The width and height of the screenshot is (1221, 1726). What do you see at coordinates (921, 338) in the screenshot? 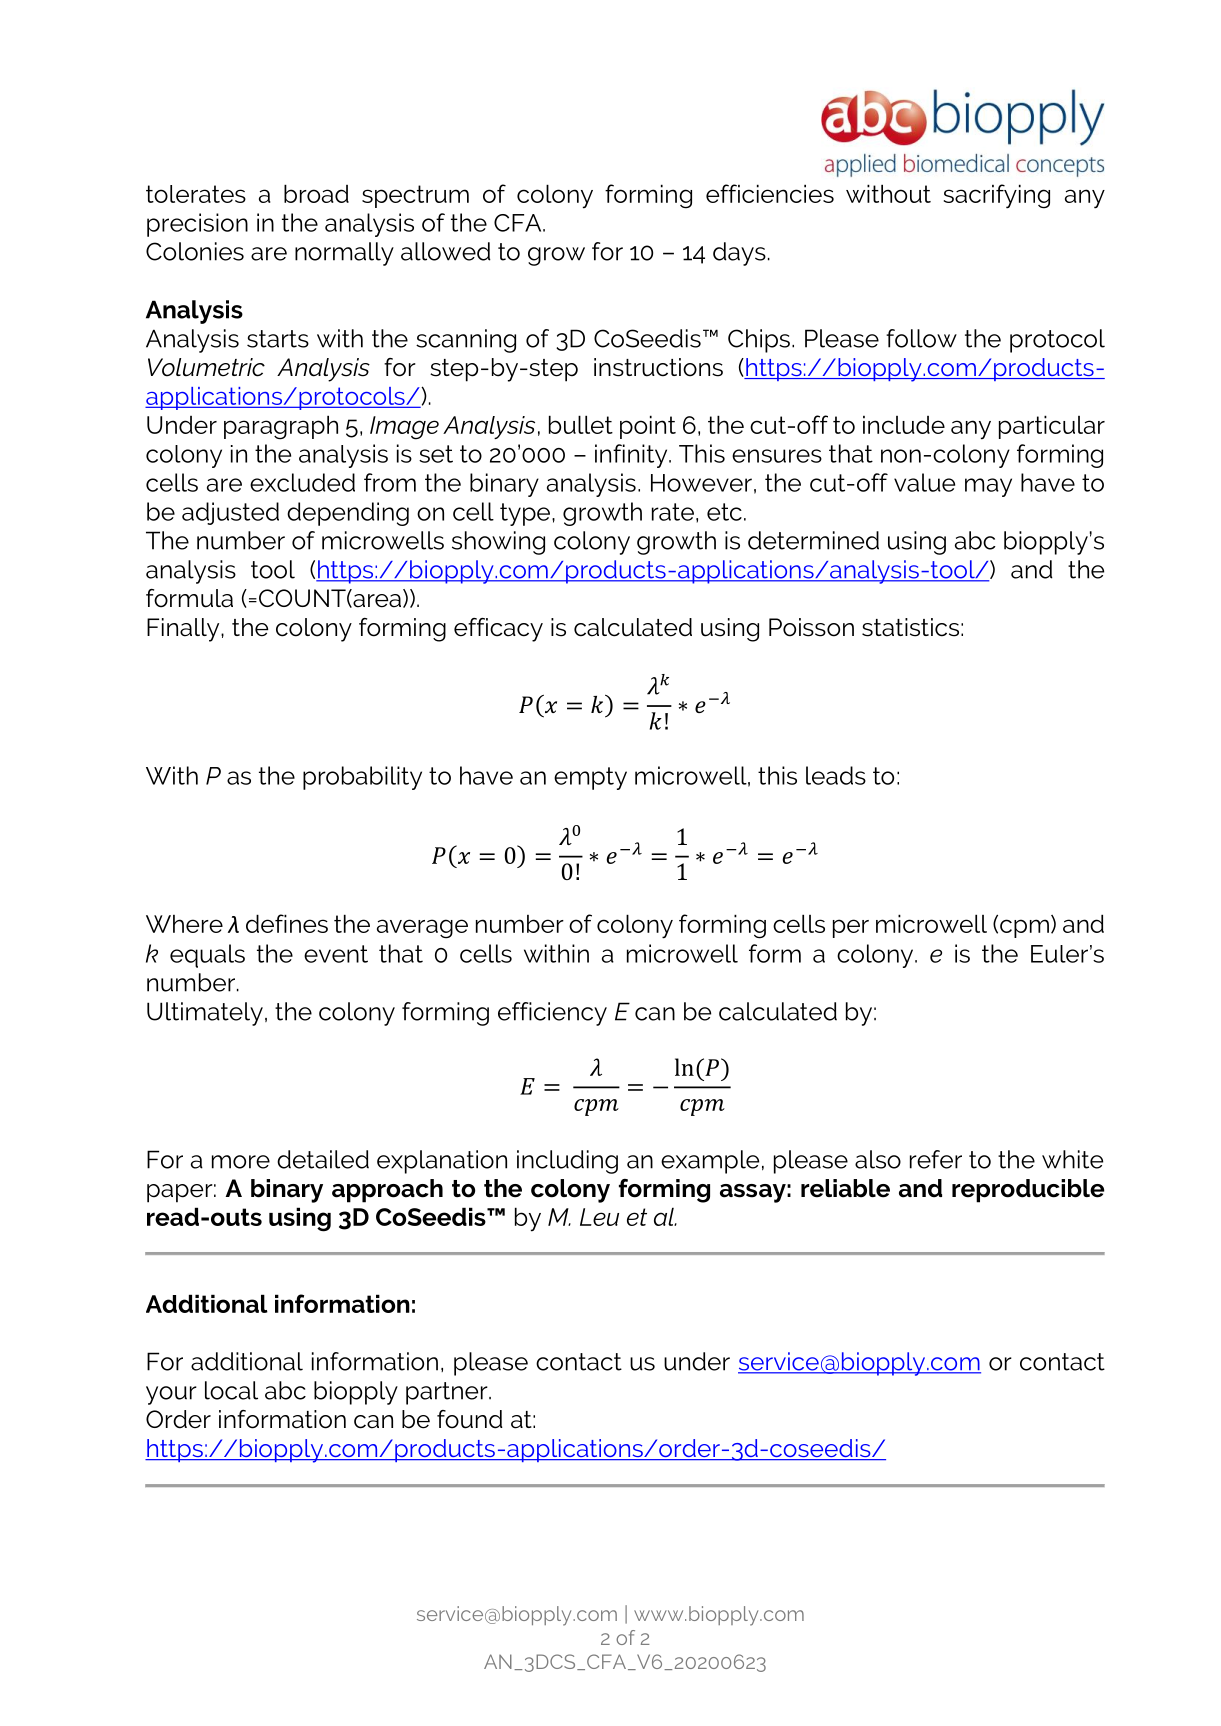
I see `follow` at bounding box center [921, 338].
